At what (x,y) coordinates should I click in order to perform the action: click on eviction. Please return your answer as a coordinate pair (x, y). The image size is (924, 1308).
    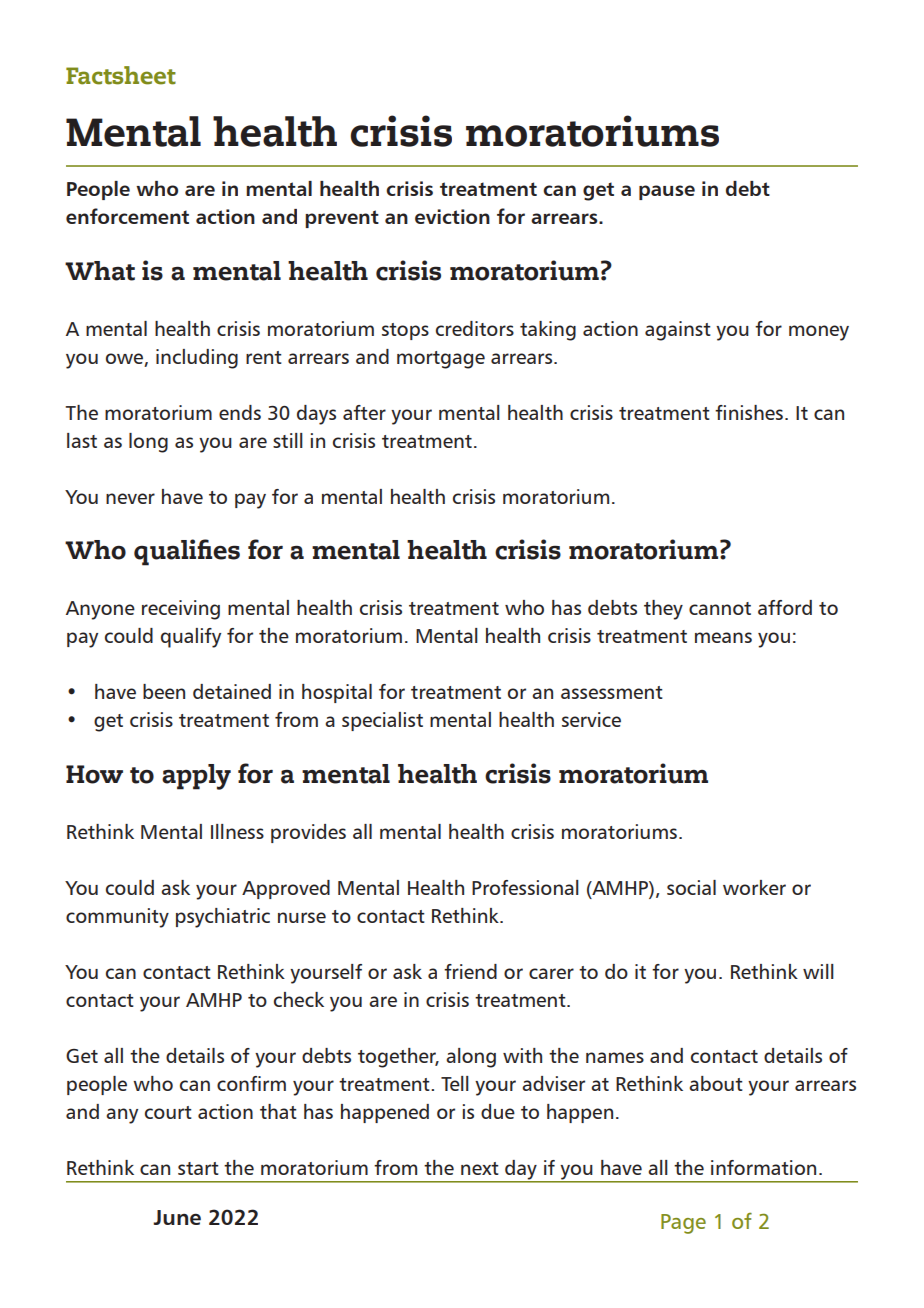
    Looking at the image, I should click on (452, 216).
